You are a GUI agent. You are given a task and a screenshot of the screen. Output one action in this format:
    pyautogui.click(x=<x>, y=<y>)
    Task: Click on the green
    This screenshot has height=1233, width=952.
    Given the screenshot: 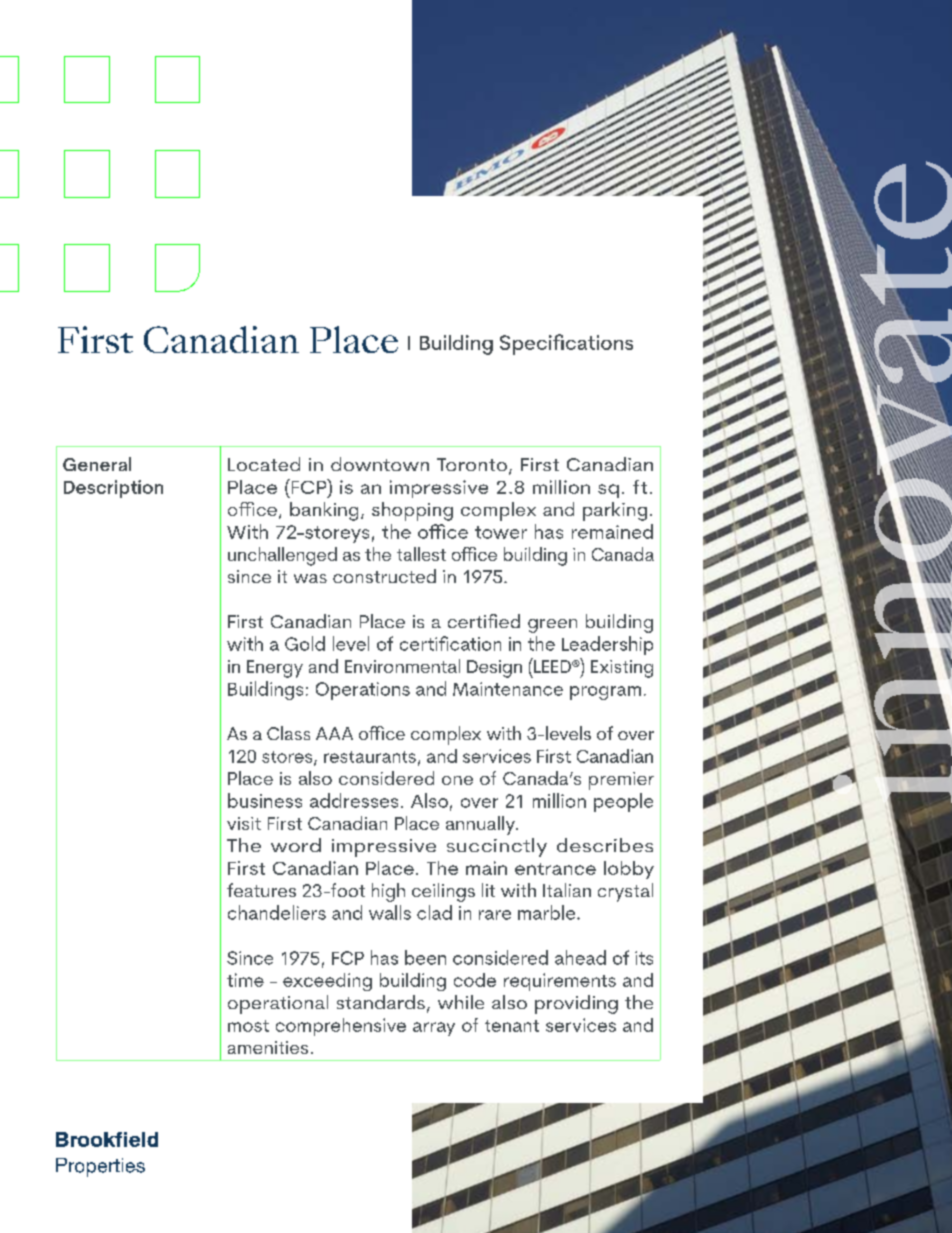 What is the action you would take?
    pyautogui.click(x=552, y=626)
